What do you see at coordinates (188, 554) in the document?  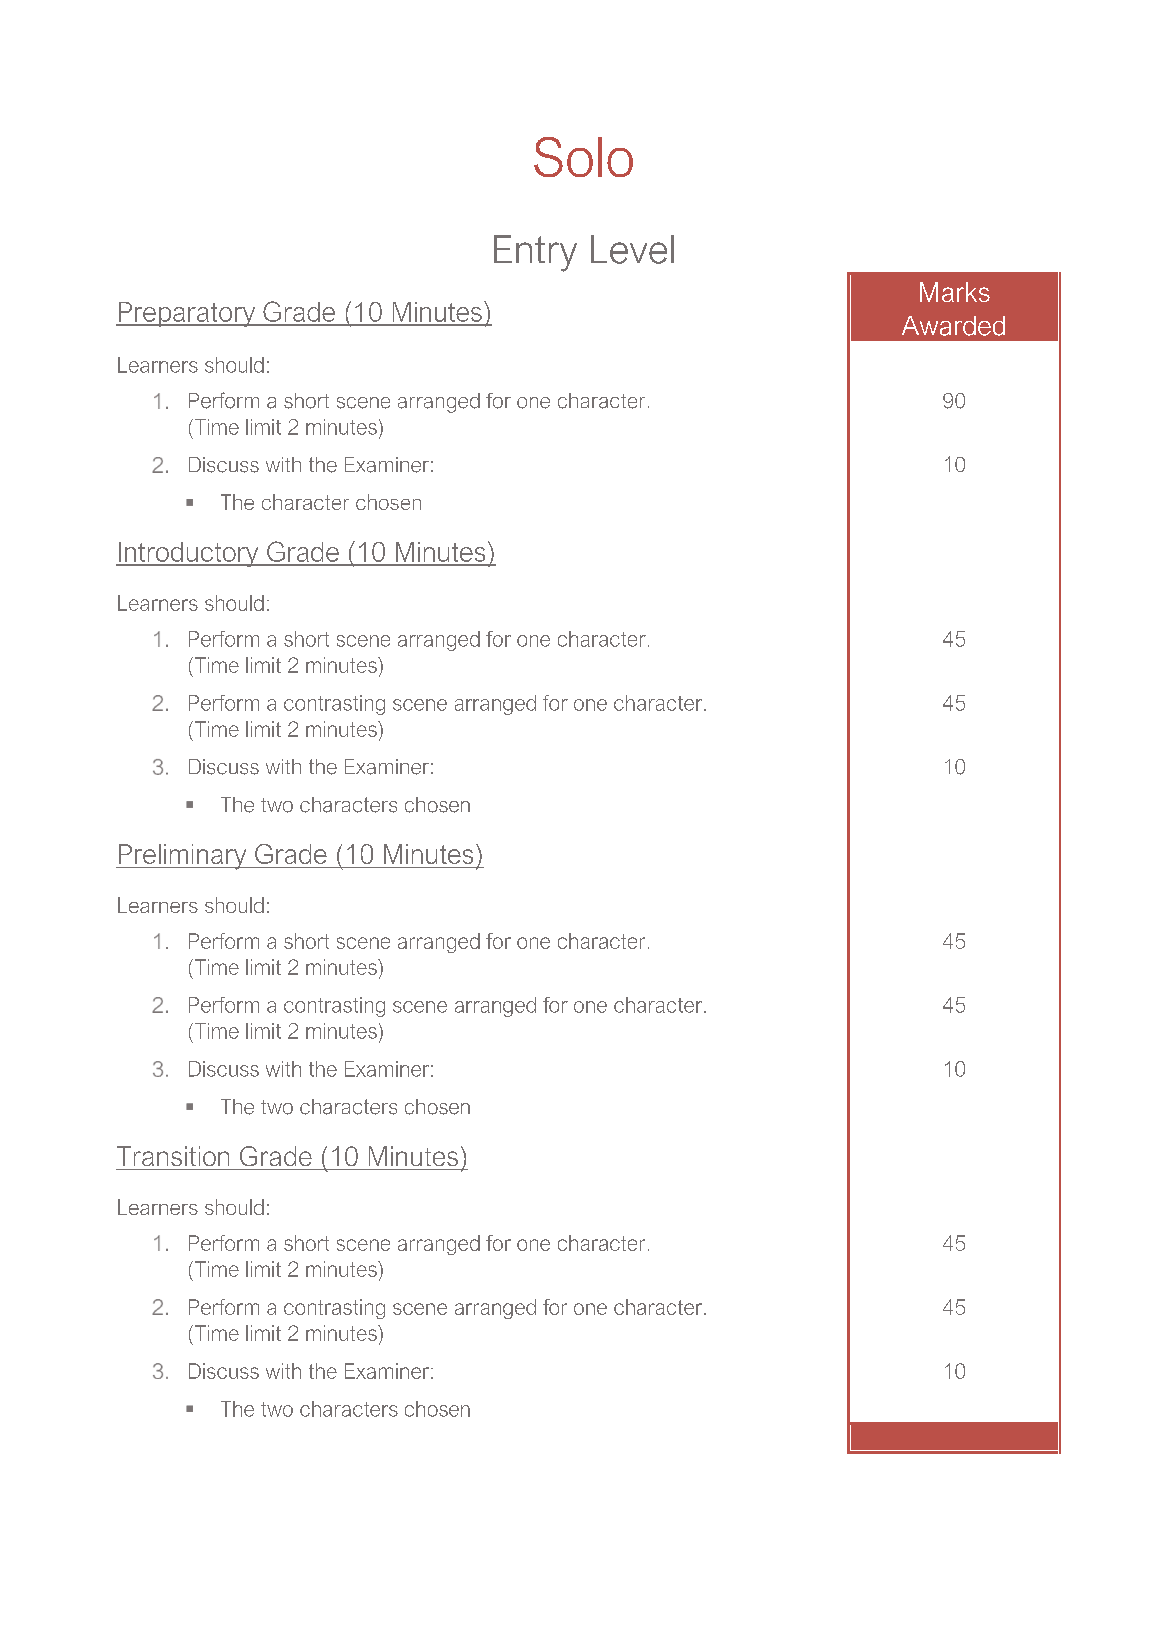 I see `Introductory` at bounding box center [188, 554].
